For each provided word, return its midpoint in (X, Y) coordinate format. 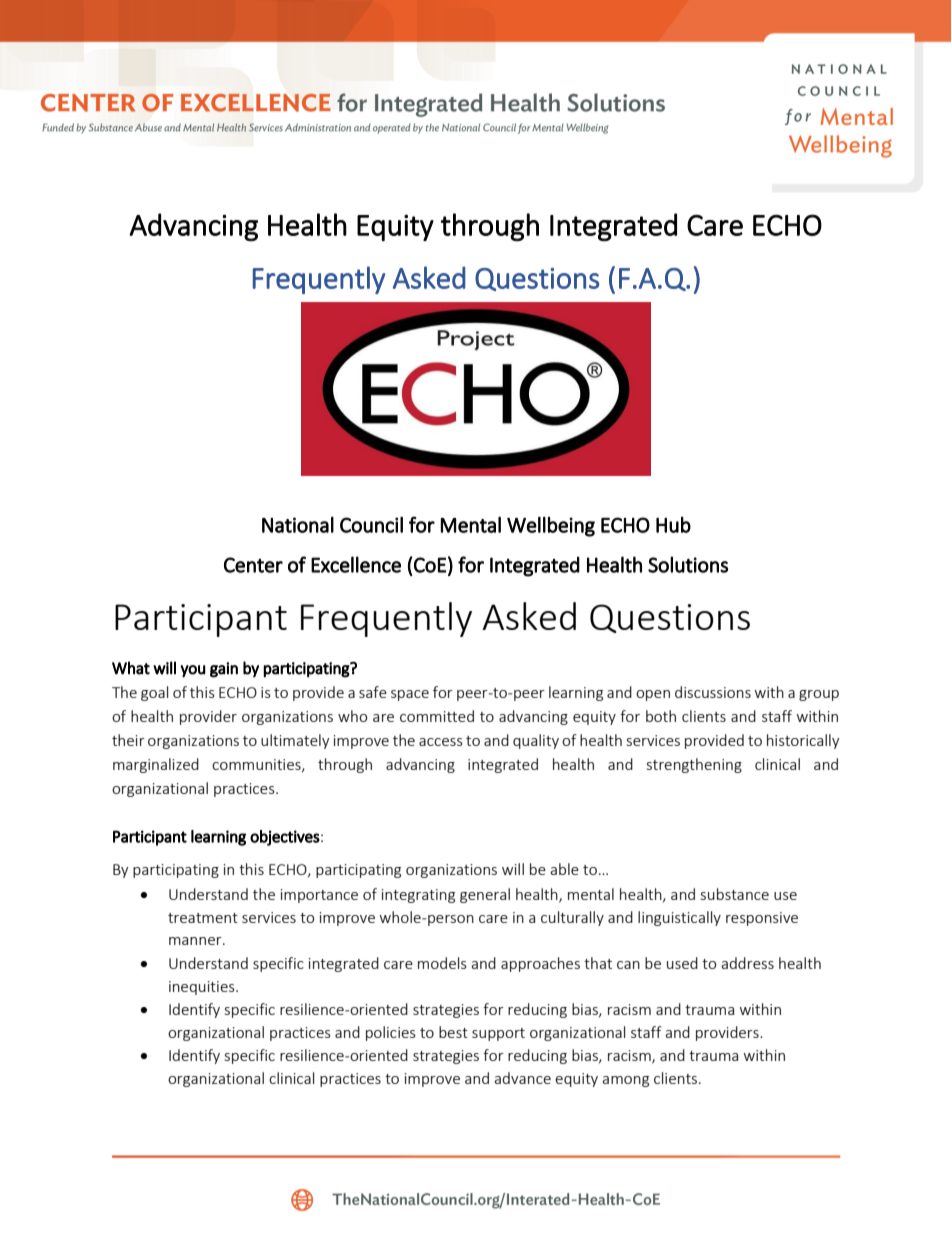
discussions (713, 692)
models (442, 963)
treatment (203, 918)
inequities (203, 988)
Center (253, 565)
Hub (673, 525)
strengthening (694, 765)
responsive (762, 919)
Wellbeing (551, 526)
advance (522, 1078)
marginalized (156, 765)
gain (224, 670)
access (441, 742)
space (410, 695)
